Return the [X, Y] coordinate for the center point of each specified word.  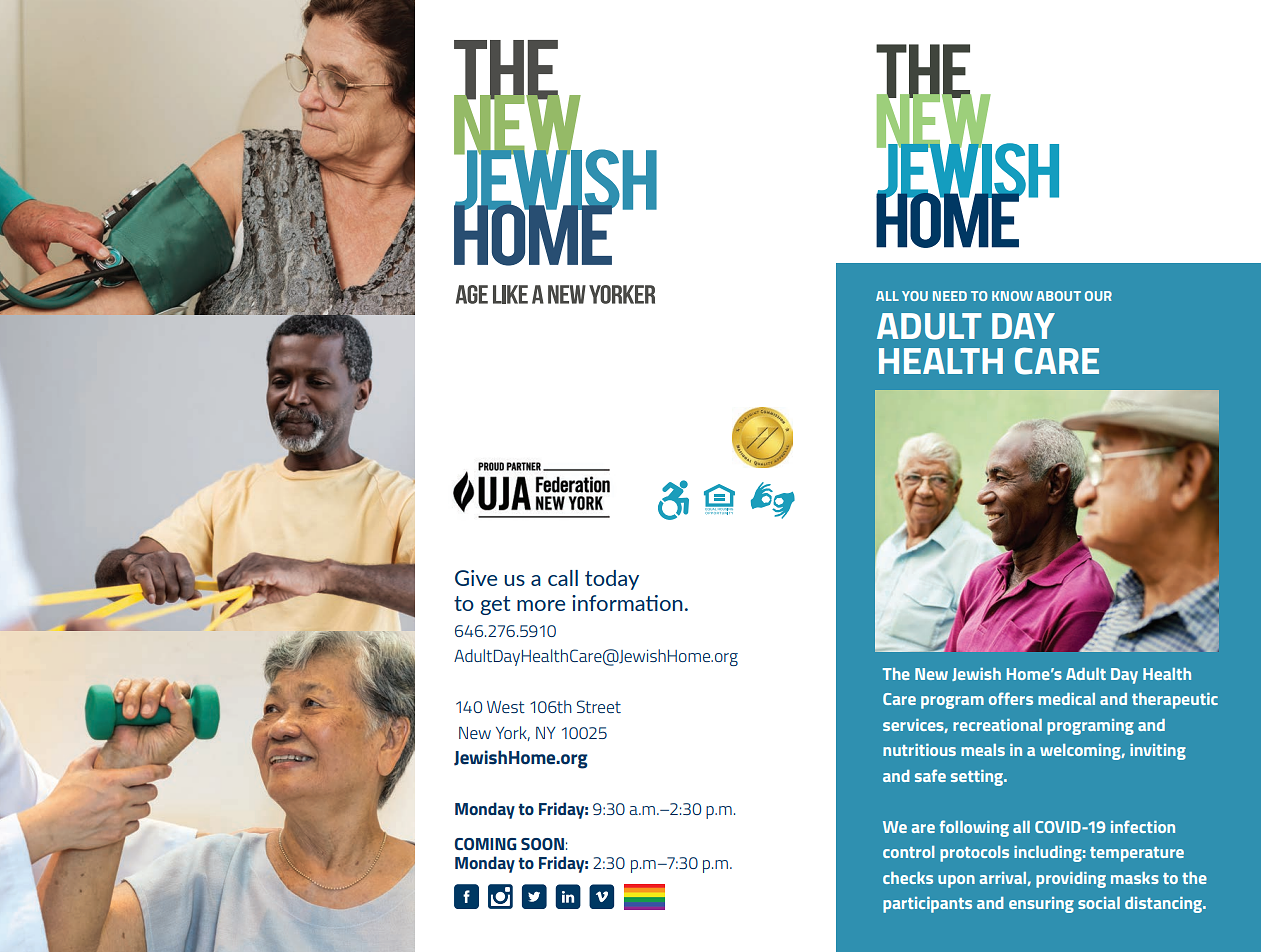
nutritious [919, 750]
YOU [915, 296]
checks [908, 878]
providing [1071, 880]
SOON [542, 844]
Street [599, 706]
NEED [950, 296]
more [541, 605]
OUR [1098, 296]
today [612, 580]
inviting [1158, 752]
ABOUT [1058, 296]
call [563, 578]
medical [1066, 699]
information [627, 603]
